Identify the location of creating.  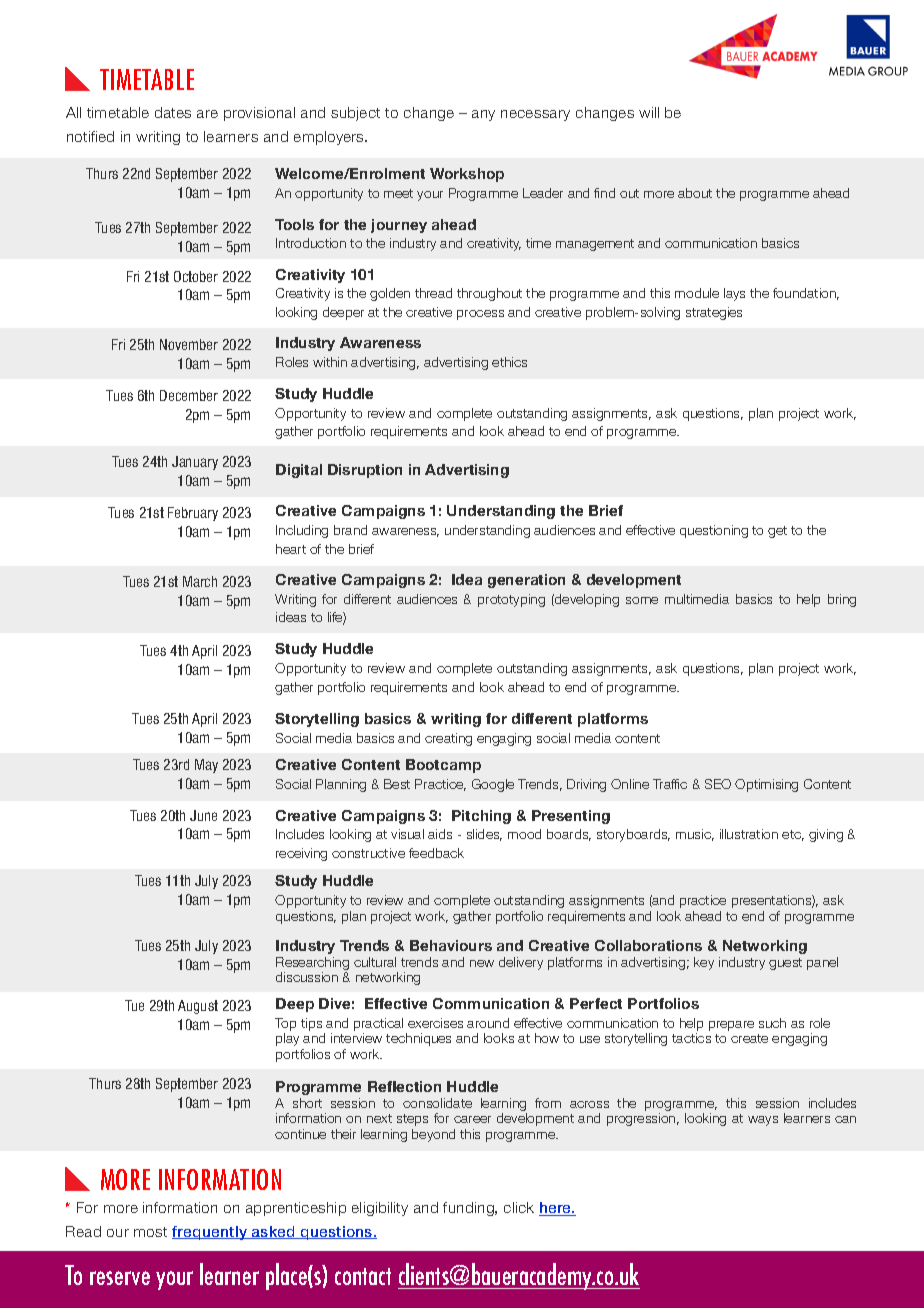
(448, 739).
